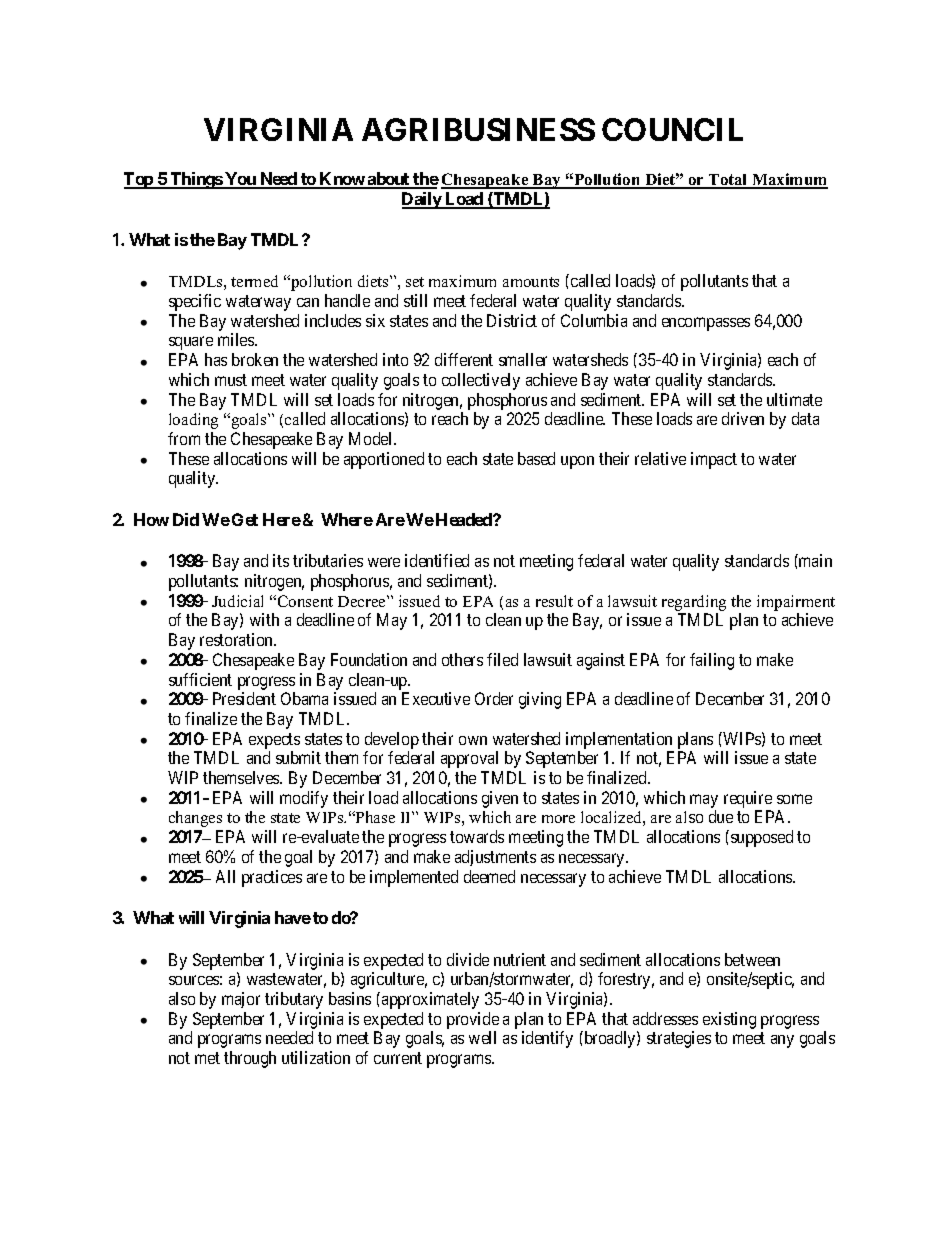 Image resolution: width=952 pixels, height=1233 pixels. I want to click on own, so click(473, 740).
